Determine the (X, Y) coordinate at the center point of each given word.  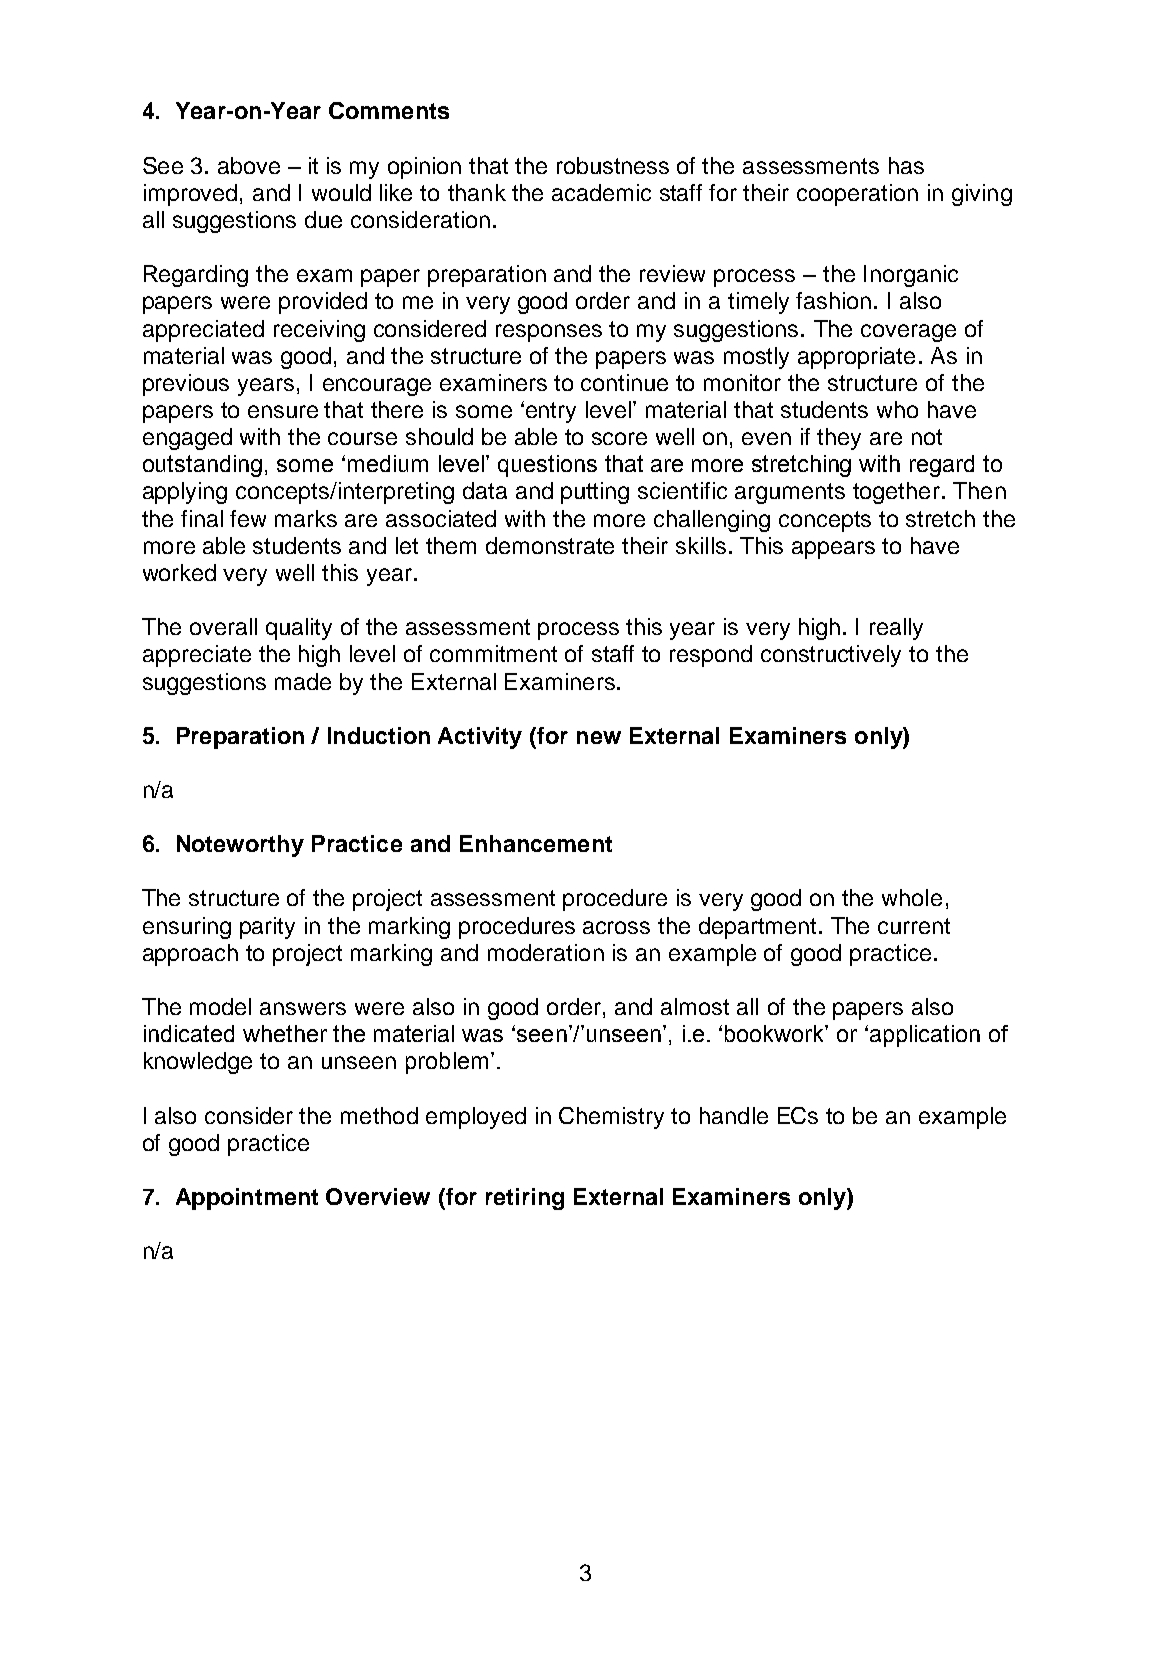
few (248, 518)
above (249, 165)
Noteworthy (240, 846)
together (896, 493)
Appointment (247, 1199)
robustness (613, 165)
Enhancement (536, 843)
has (906, 165)
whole (912, 897)
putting (595, 493)
